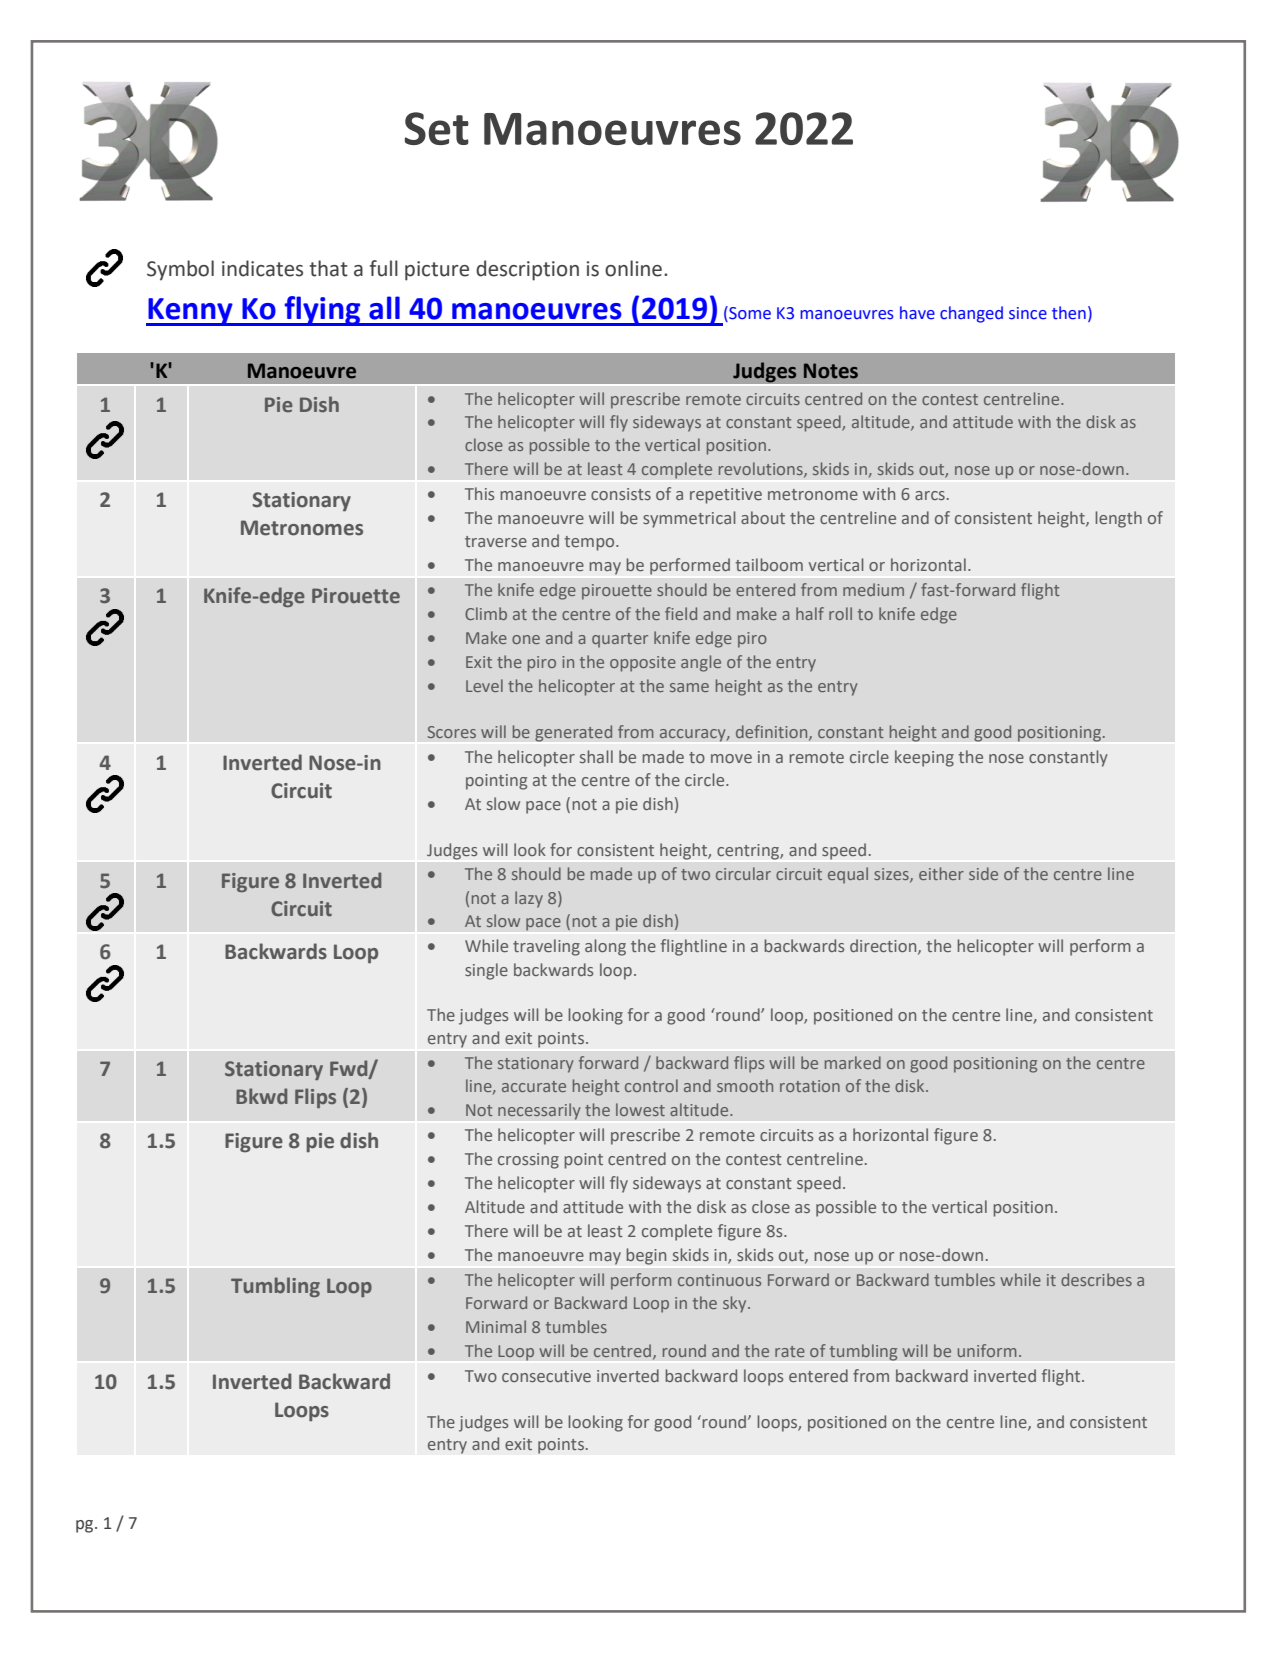 This screenshot has height=1654, width=1278. I want to click on consists, so click(621, 494).
